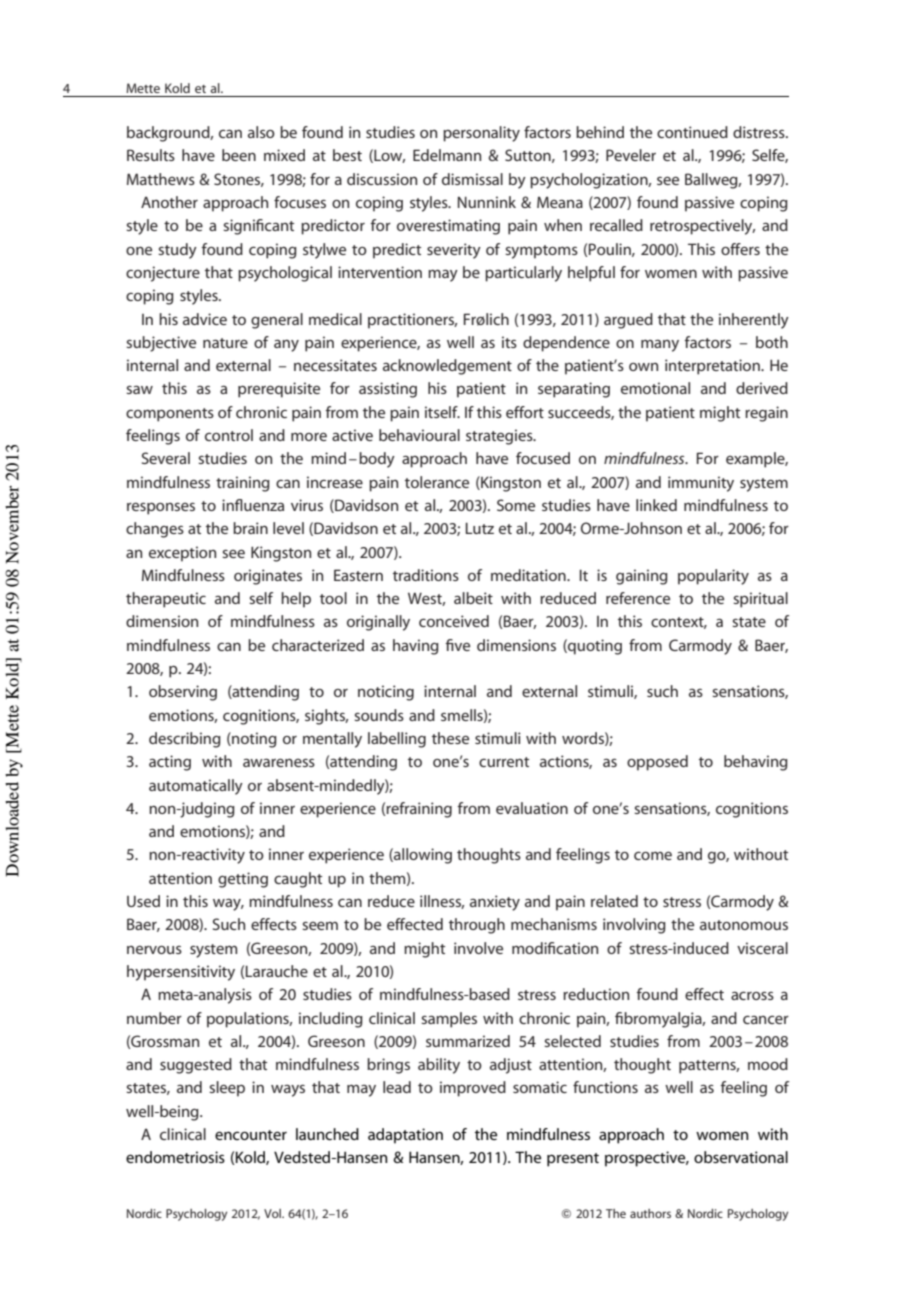  Describe the element at coordinates (183, 693) in the screenshot. I see `observing` at that location.
